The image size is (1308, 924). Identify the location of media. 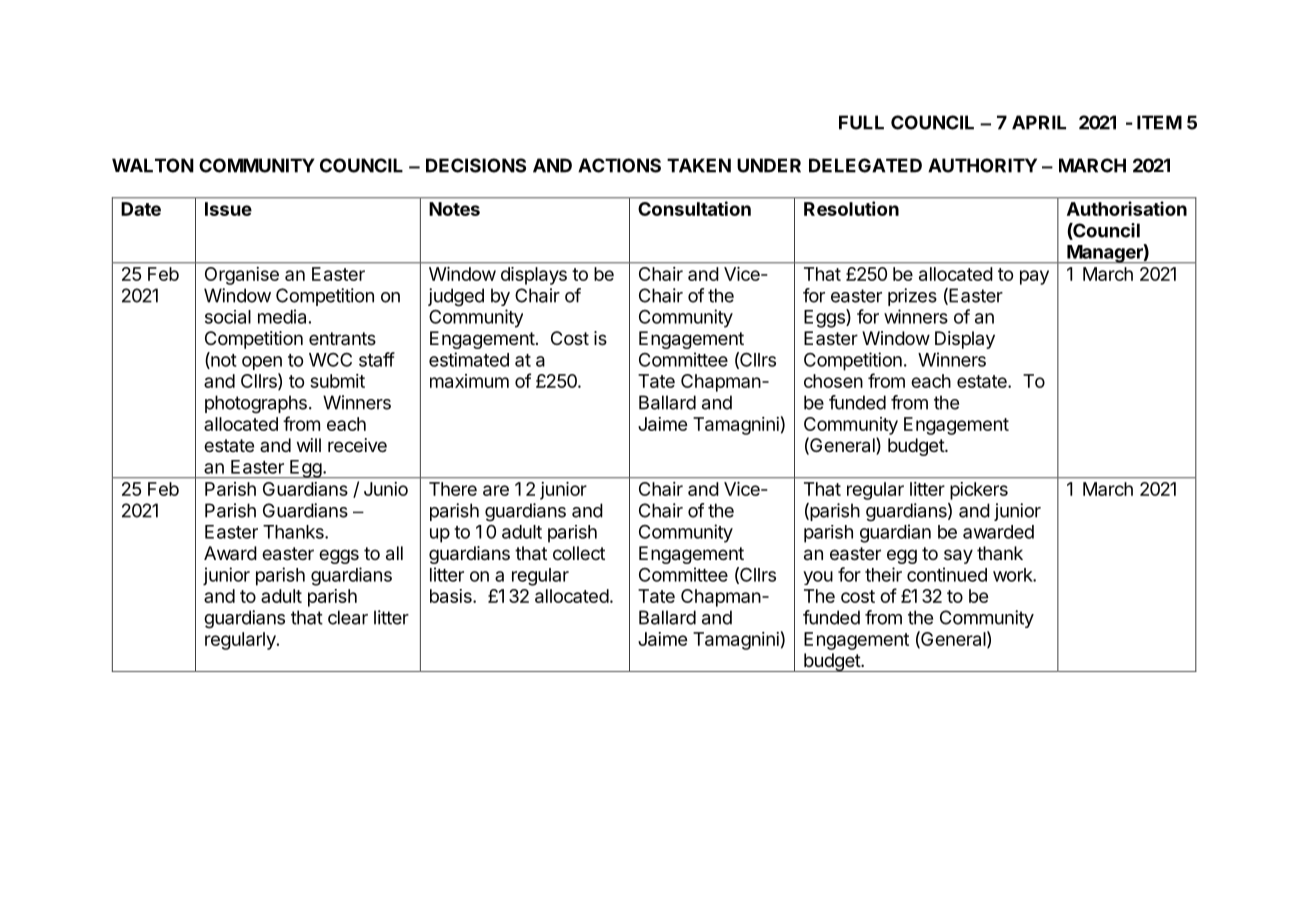
(282, 316).
